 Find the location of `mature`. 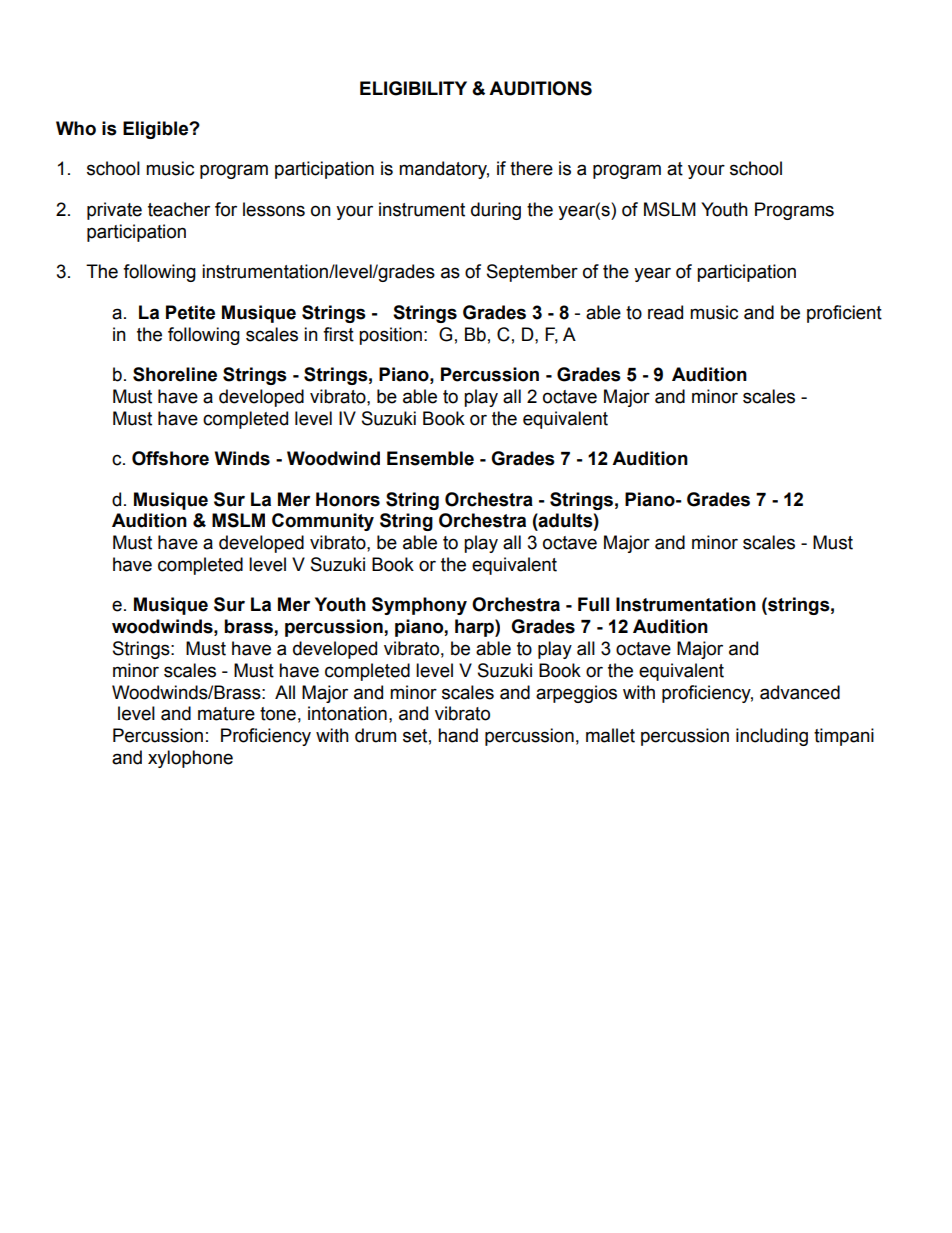

mature is located at coordinates (226, 714).
